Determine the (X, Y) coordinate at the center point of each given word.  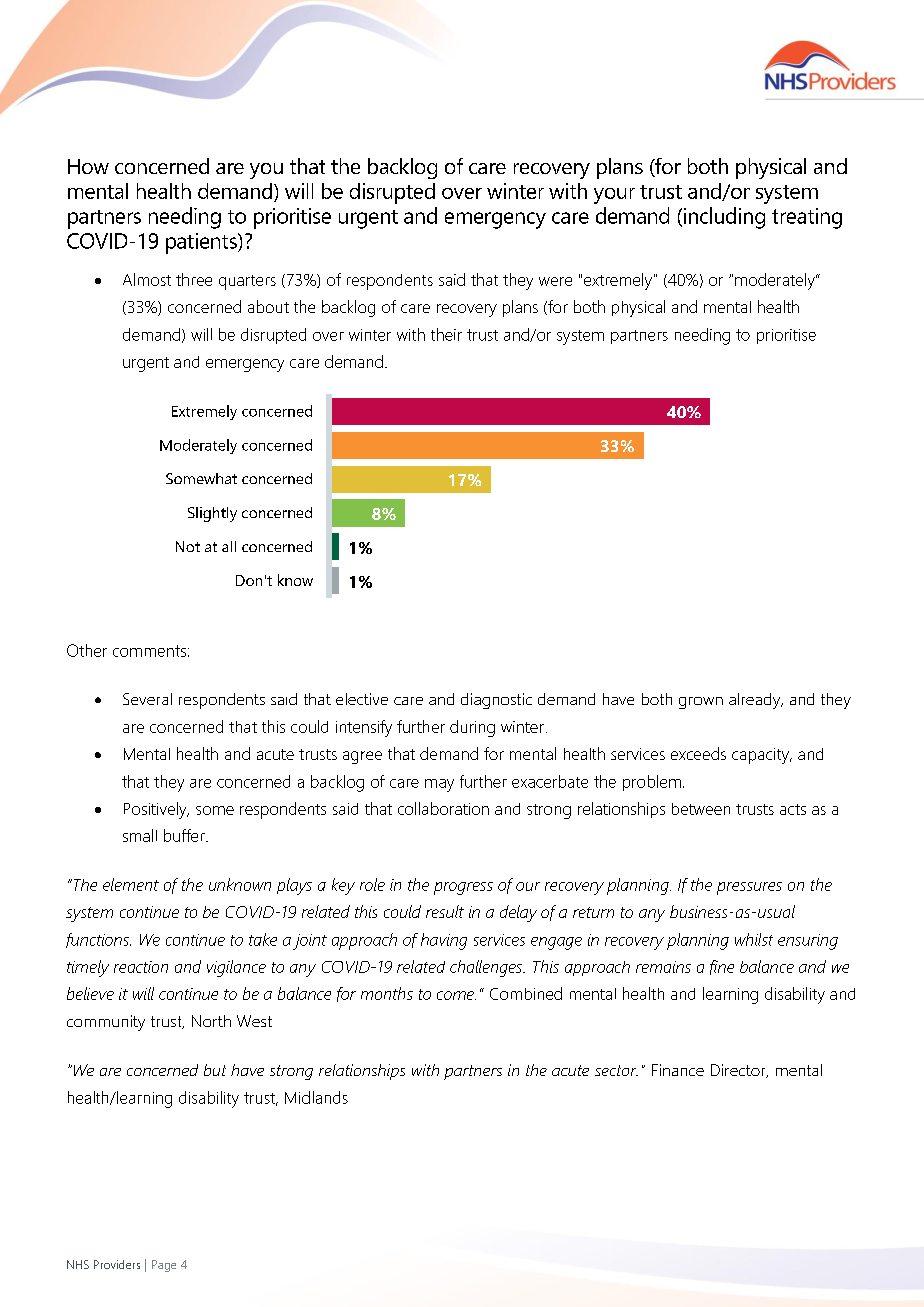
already (756, 701)
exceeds (698, 753)
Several (147, 699)
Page (164, 1266)
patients (202, 243)
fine (722, 967)
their (446, 334)
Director (739, 1071)
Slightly (212, 514)
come (456, 995)
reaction (141, 967)
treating (807, 218)
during (472, 728)
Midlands (316, 1097)
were (555, 281)
